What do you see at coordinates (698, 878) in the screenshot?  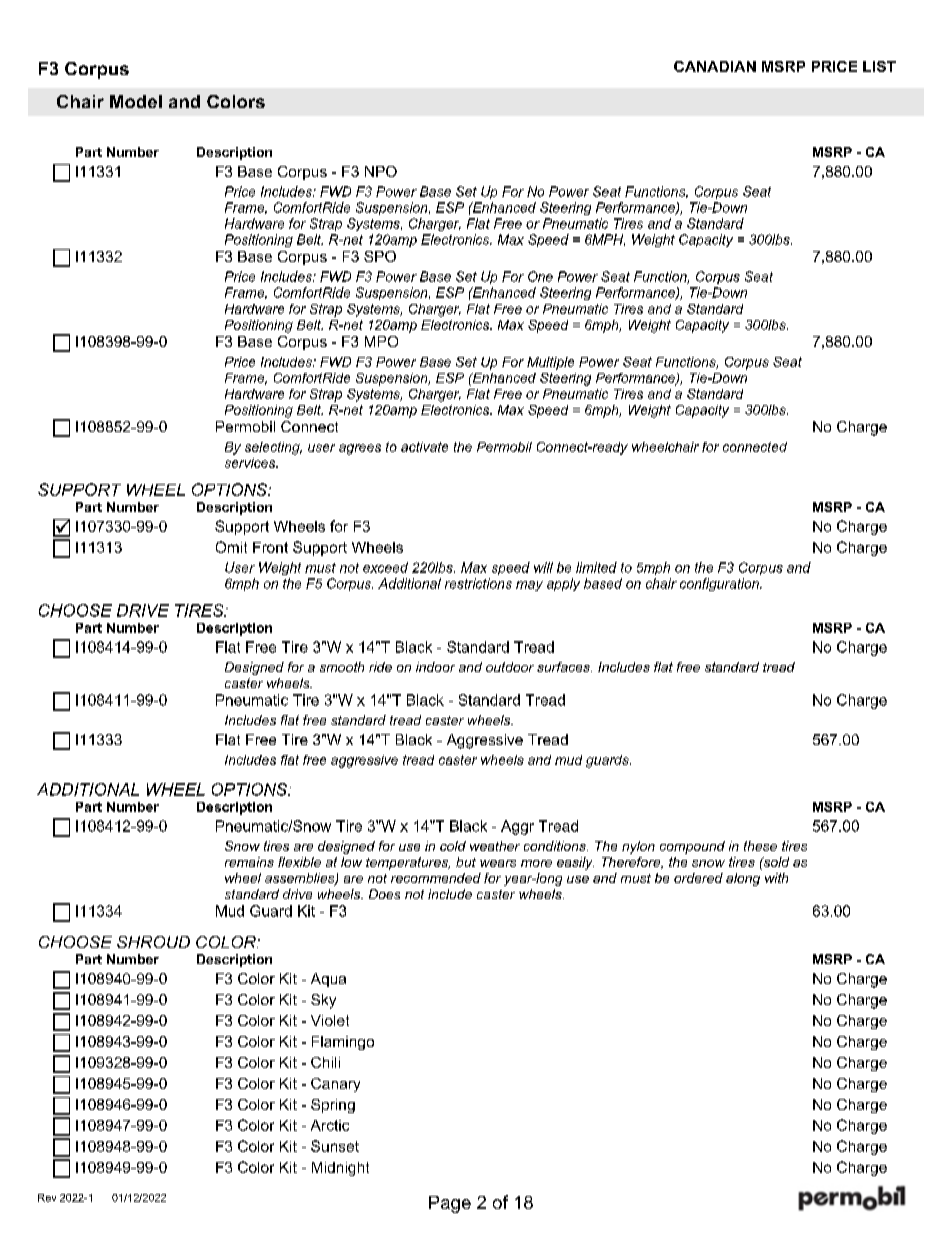 I see `ordered` at bounding box center [698, 878].
